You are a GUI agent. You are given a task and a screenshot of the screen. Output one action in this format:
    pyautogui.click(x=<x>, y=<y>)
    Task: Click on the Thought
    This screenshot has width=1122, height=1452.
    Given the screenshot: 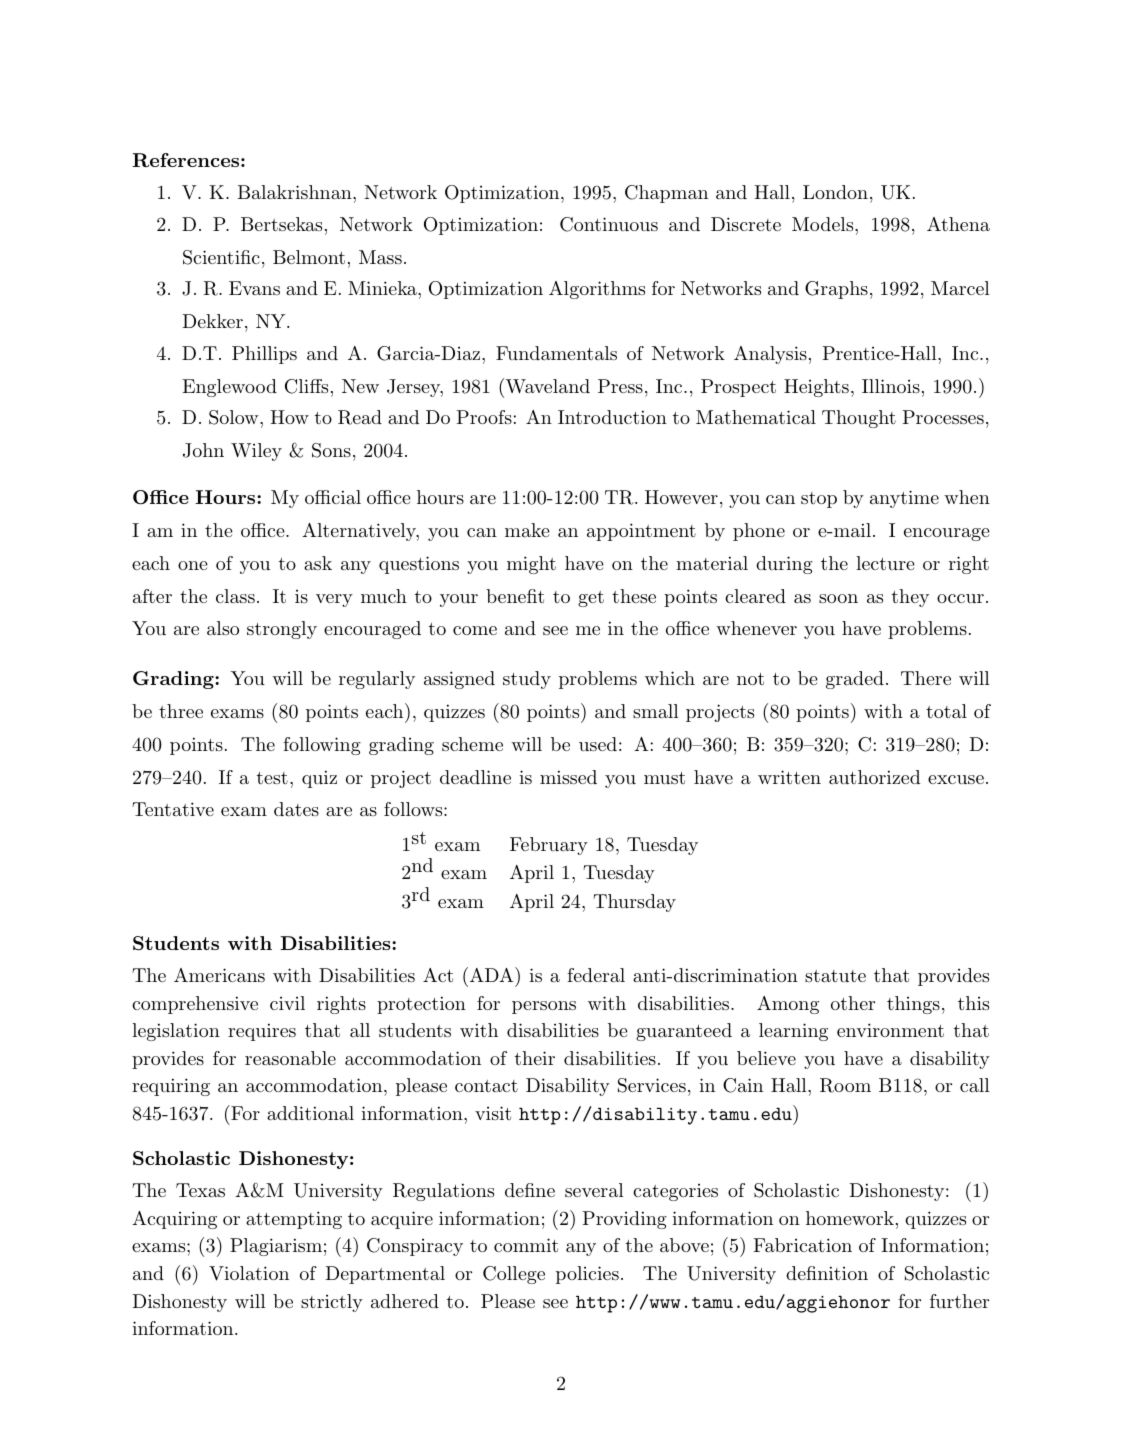 What is the action you would take?
    pyautogui.click(x=859, y=419)
